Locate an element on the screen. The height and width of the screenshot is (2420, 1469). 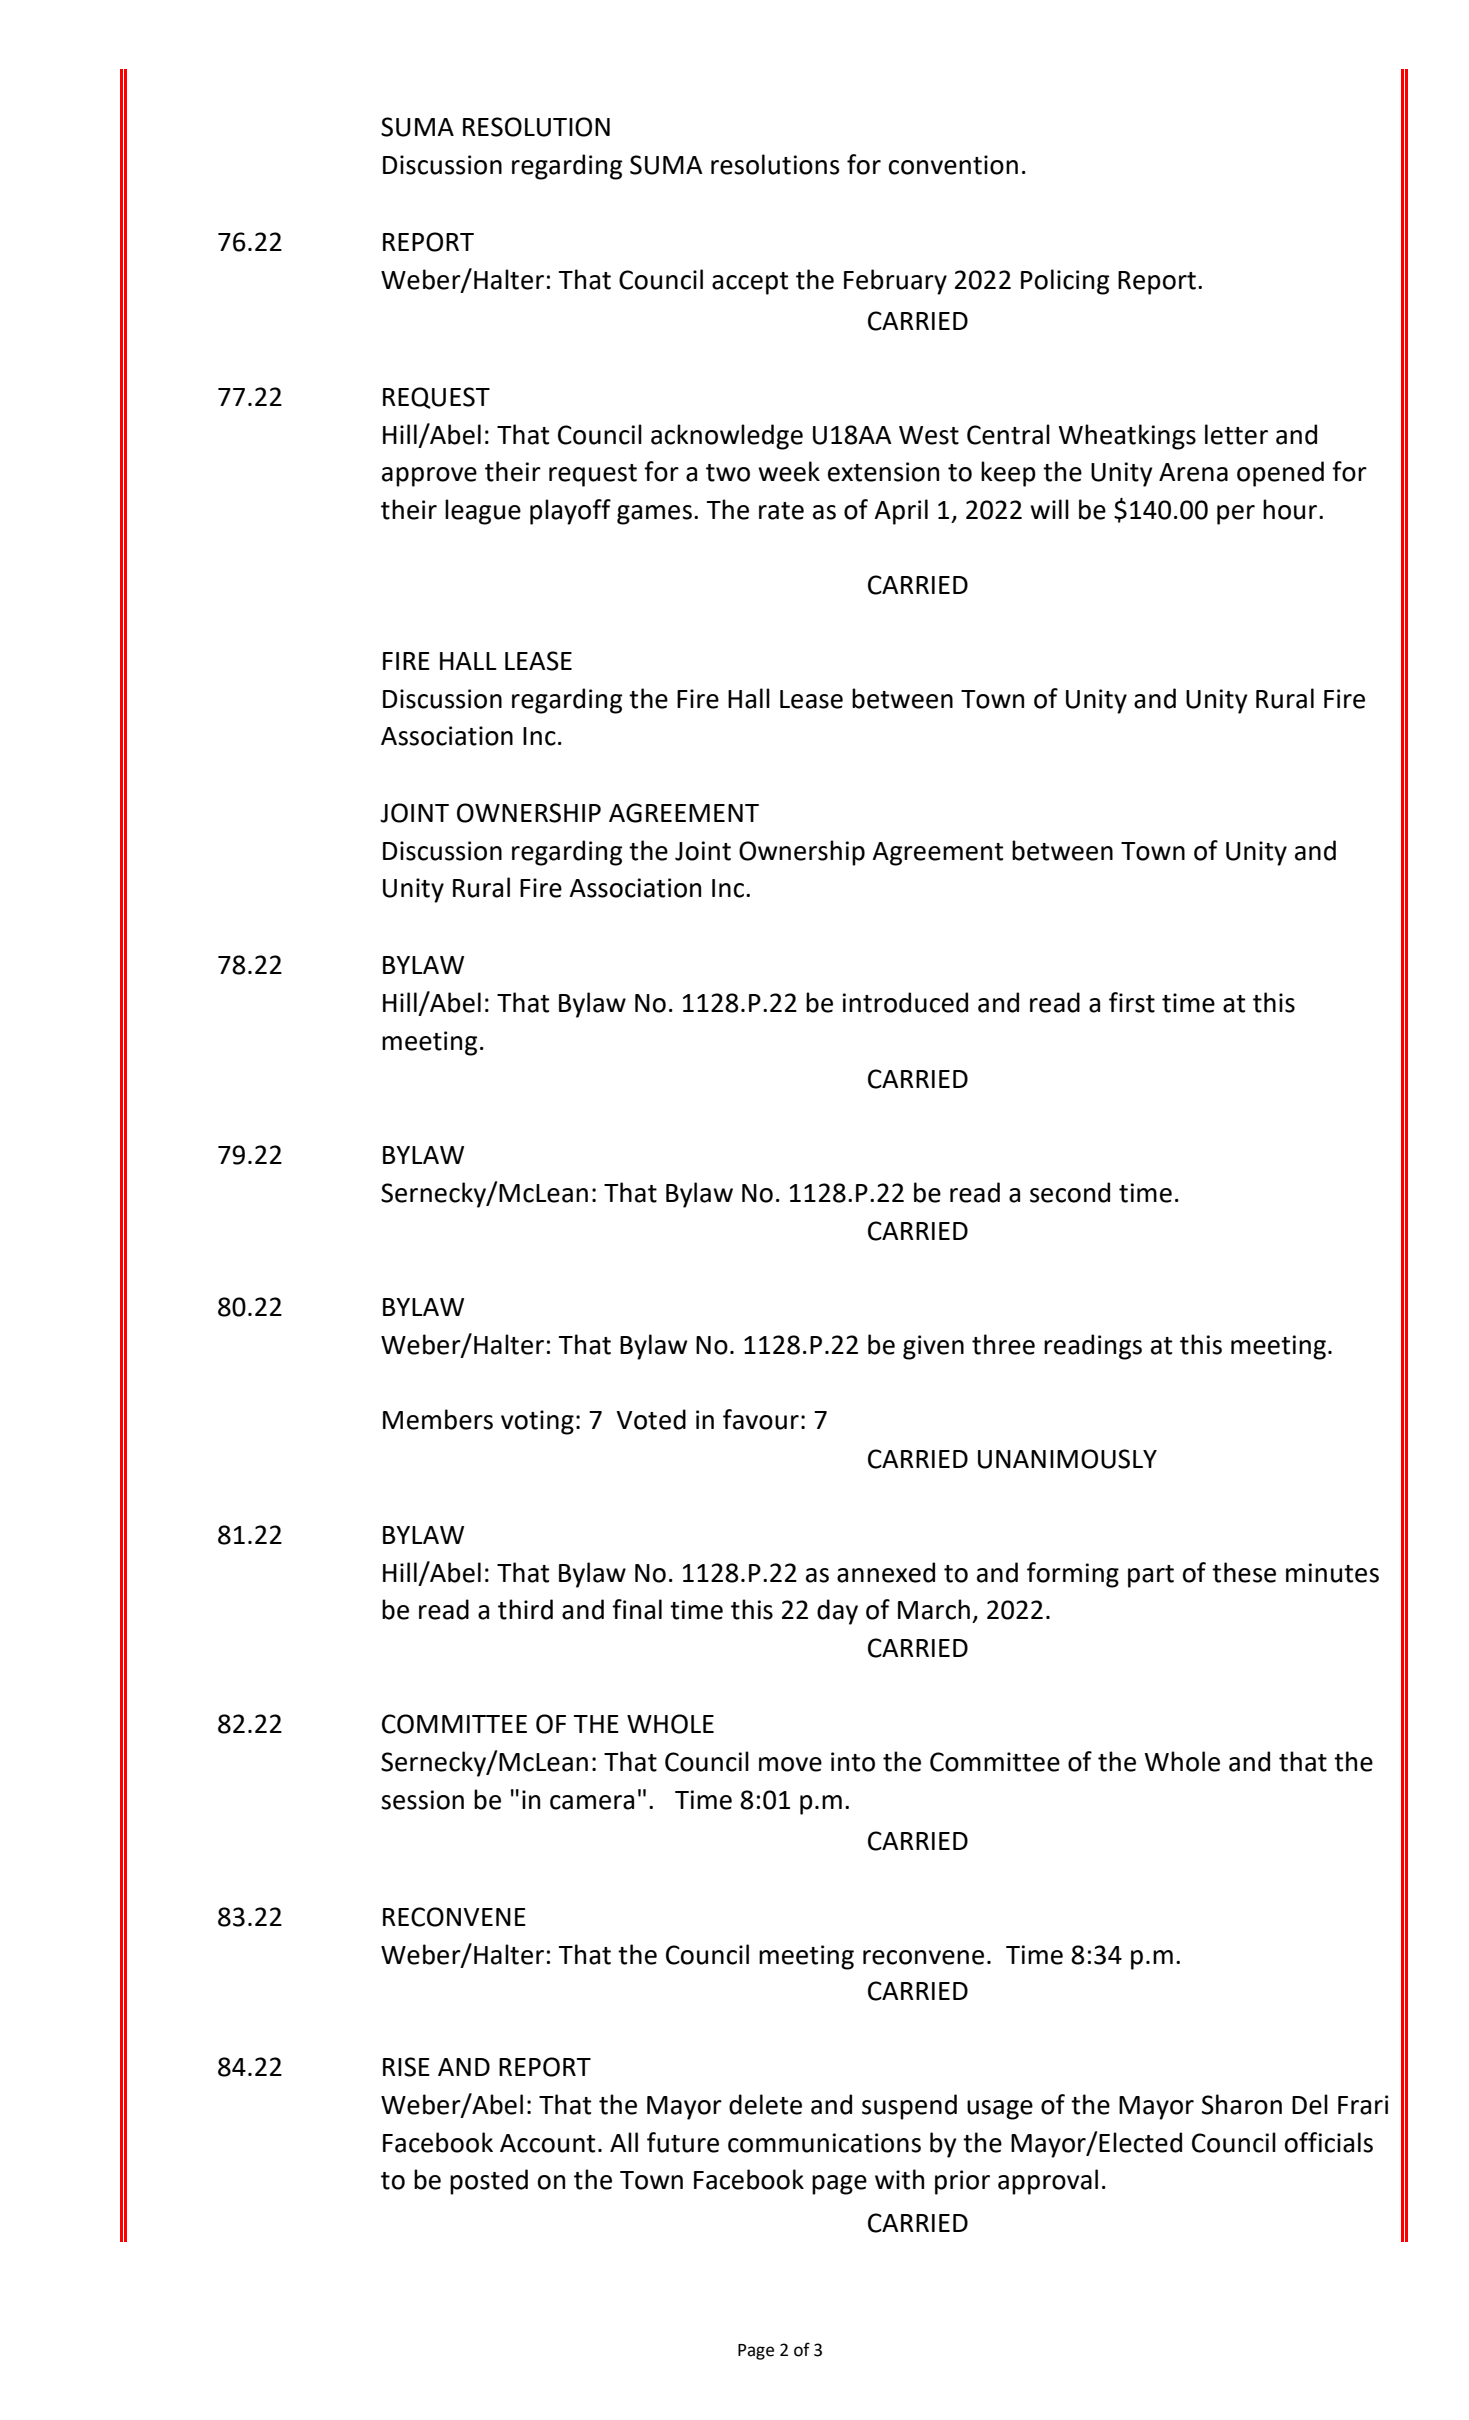
introduced is located at coordinates (905, 1002).
